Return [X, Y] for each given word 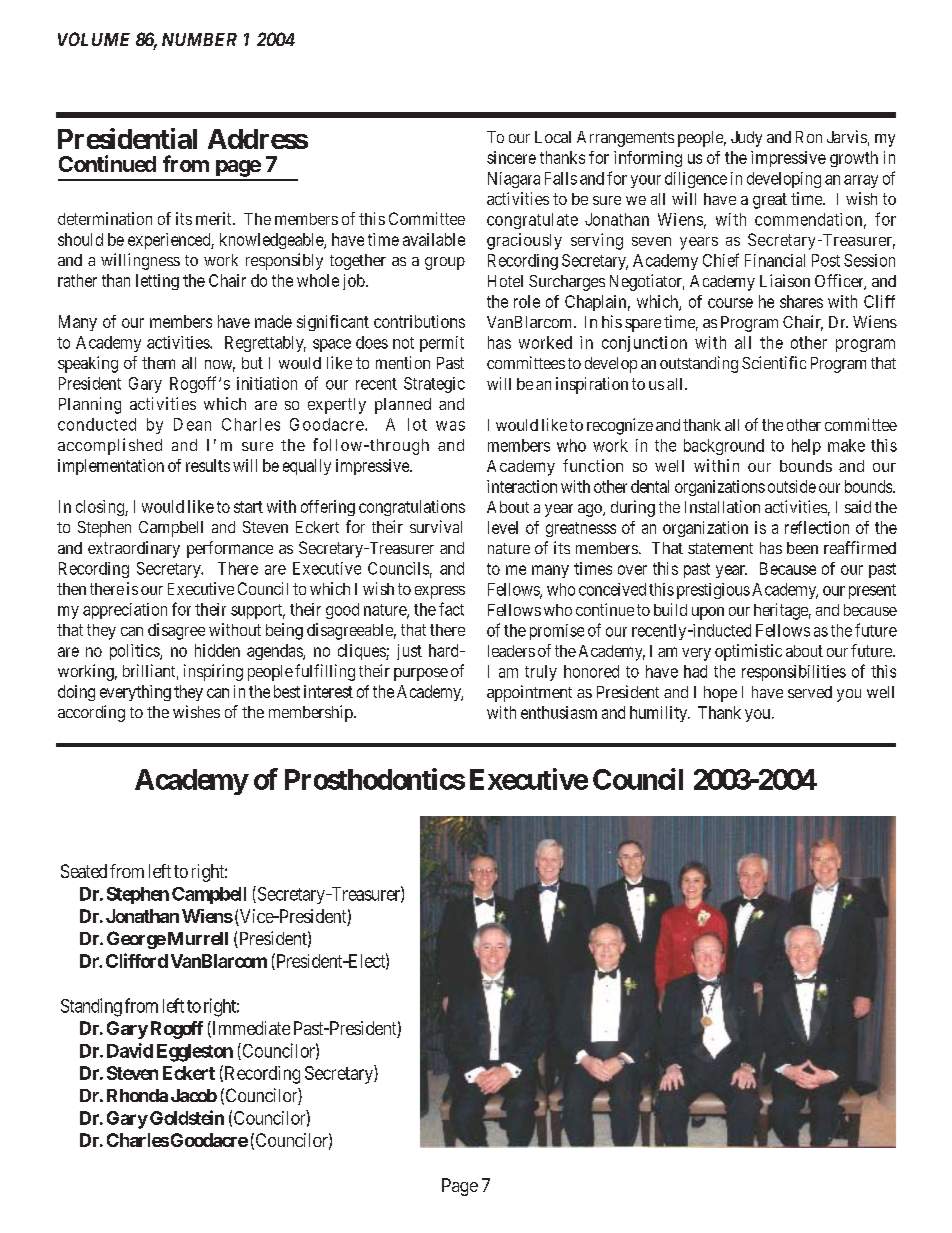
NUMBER [199, 39]
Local [553, 137]
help [806, 447]
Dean [192, 424]
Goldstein [187, 1117]
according [91, 713]
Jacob [194, 1095]
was [450, 426]
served [810, 692]
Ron [809, 137]
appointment [529, 693]
